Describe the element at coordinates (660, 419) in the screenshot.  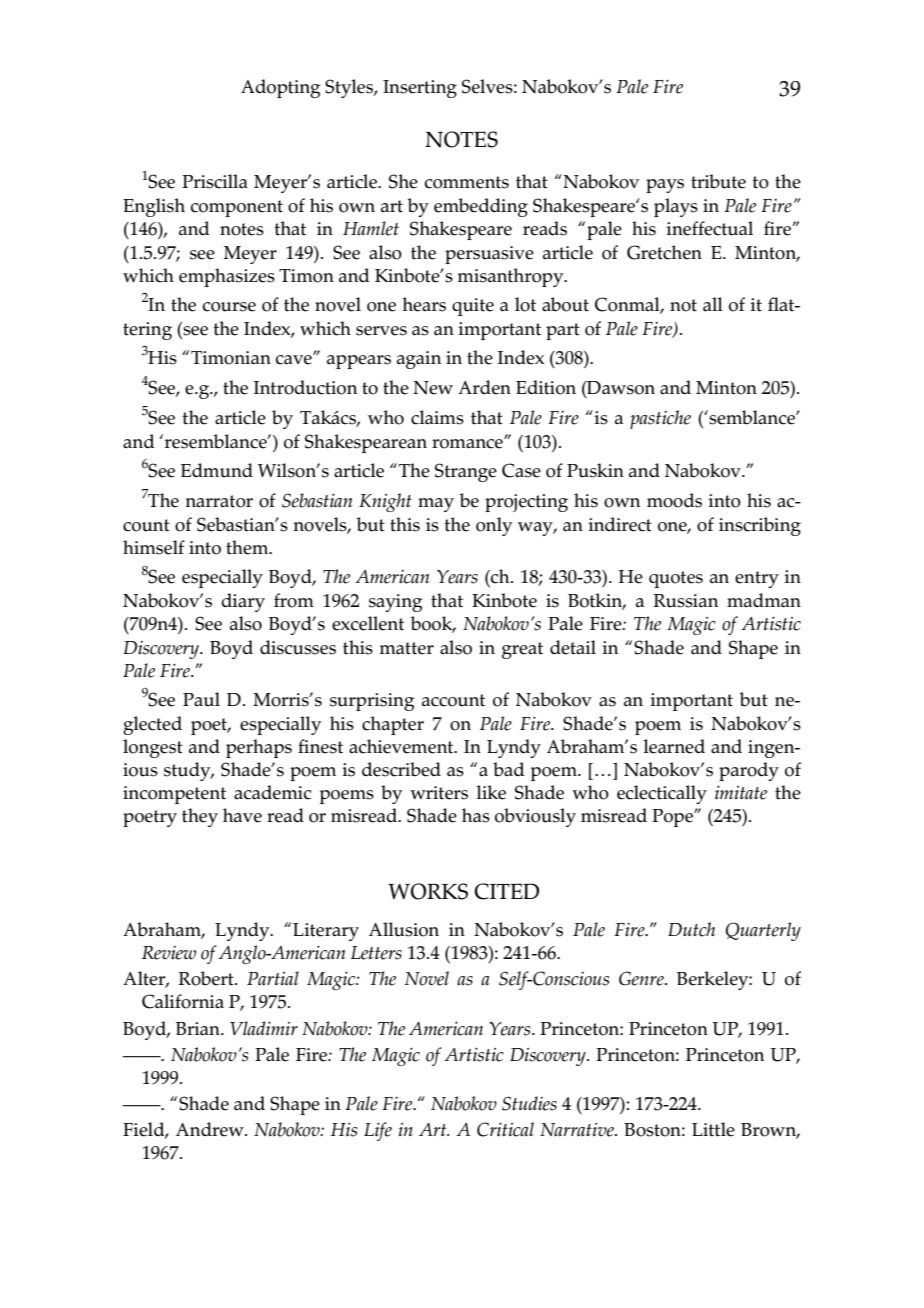
I see `pastiche` at that location.
